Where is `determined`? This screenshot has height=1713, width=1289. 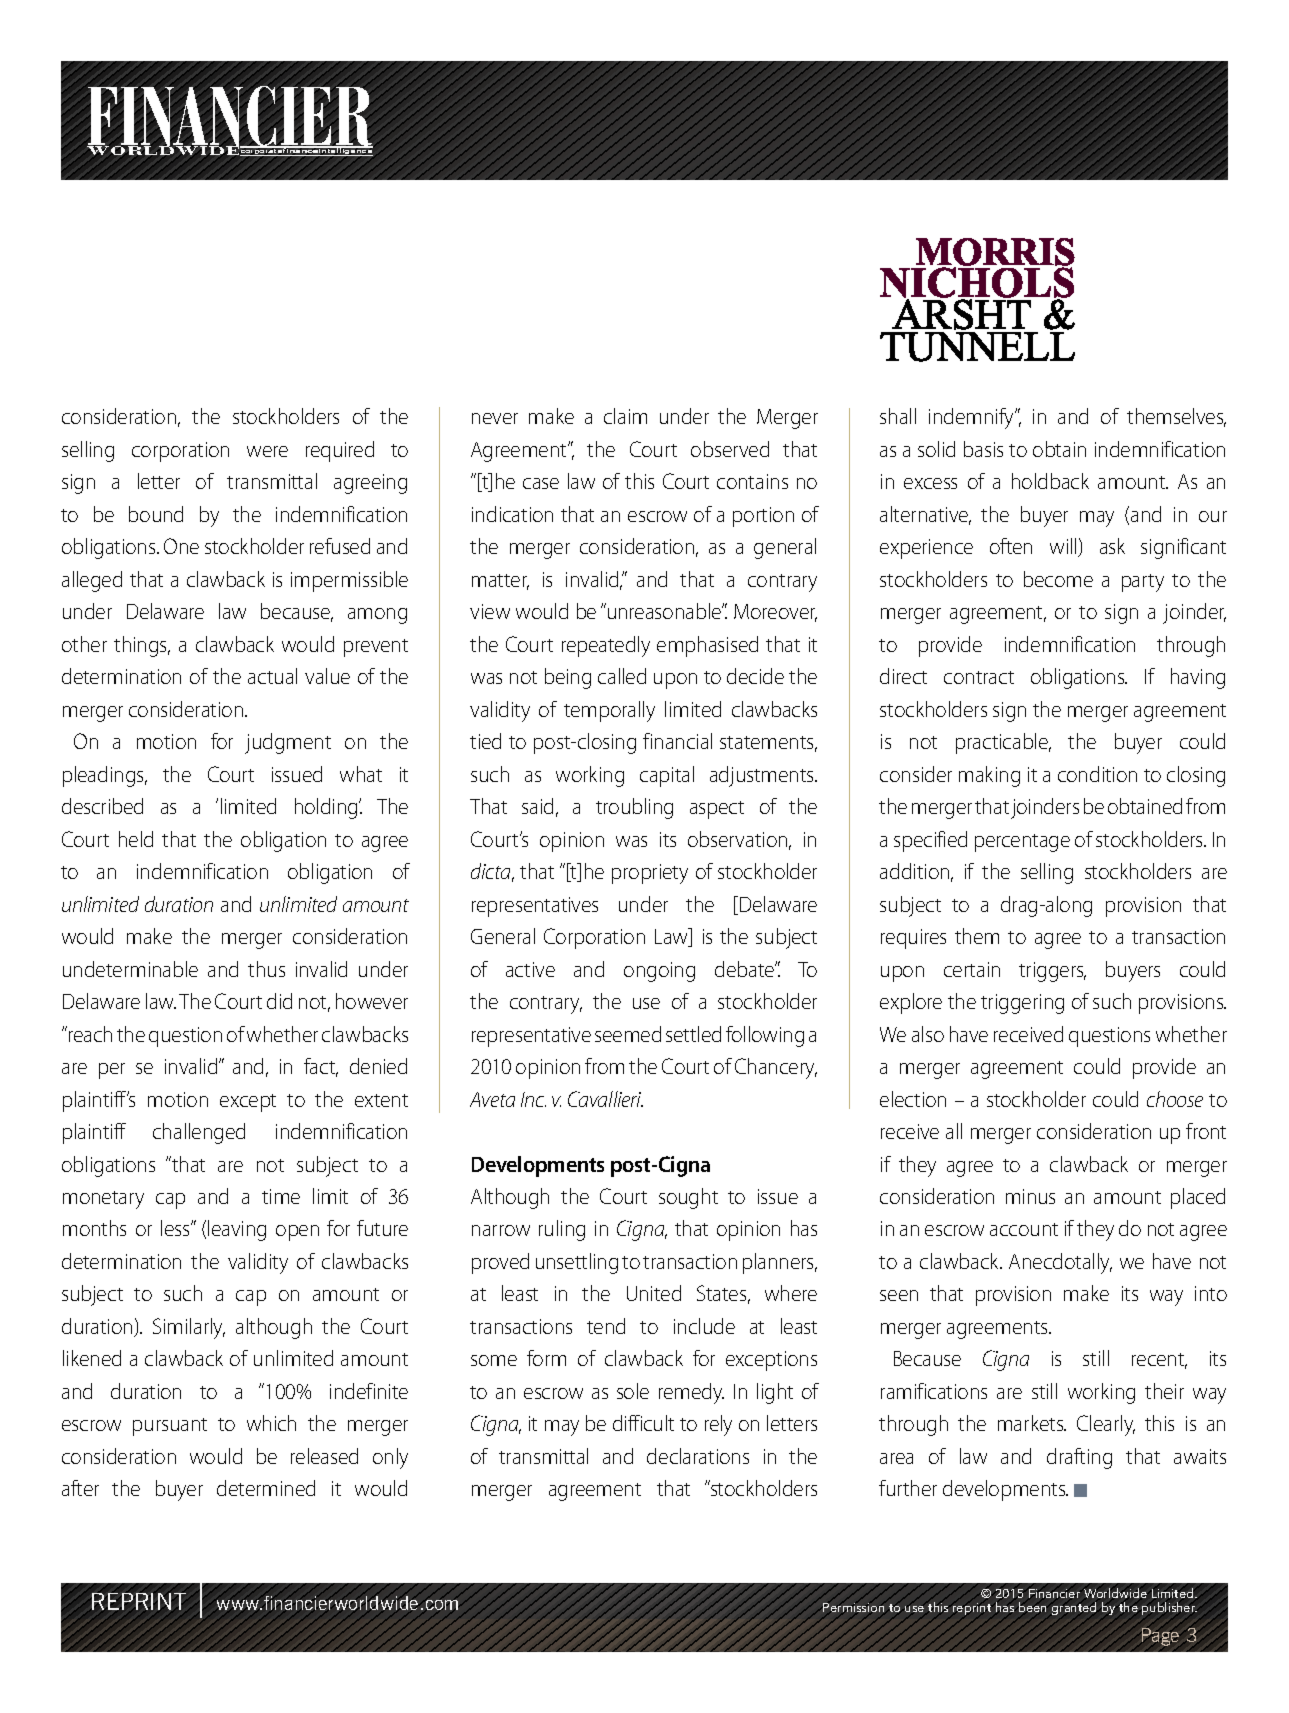
determined is located at coordinates (266, 1488).
